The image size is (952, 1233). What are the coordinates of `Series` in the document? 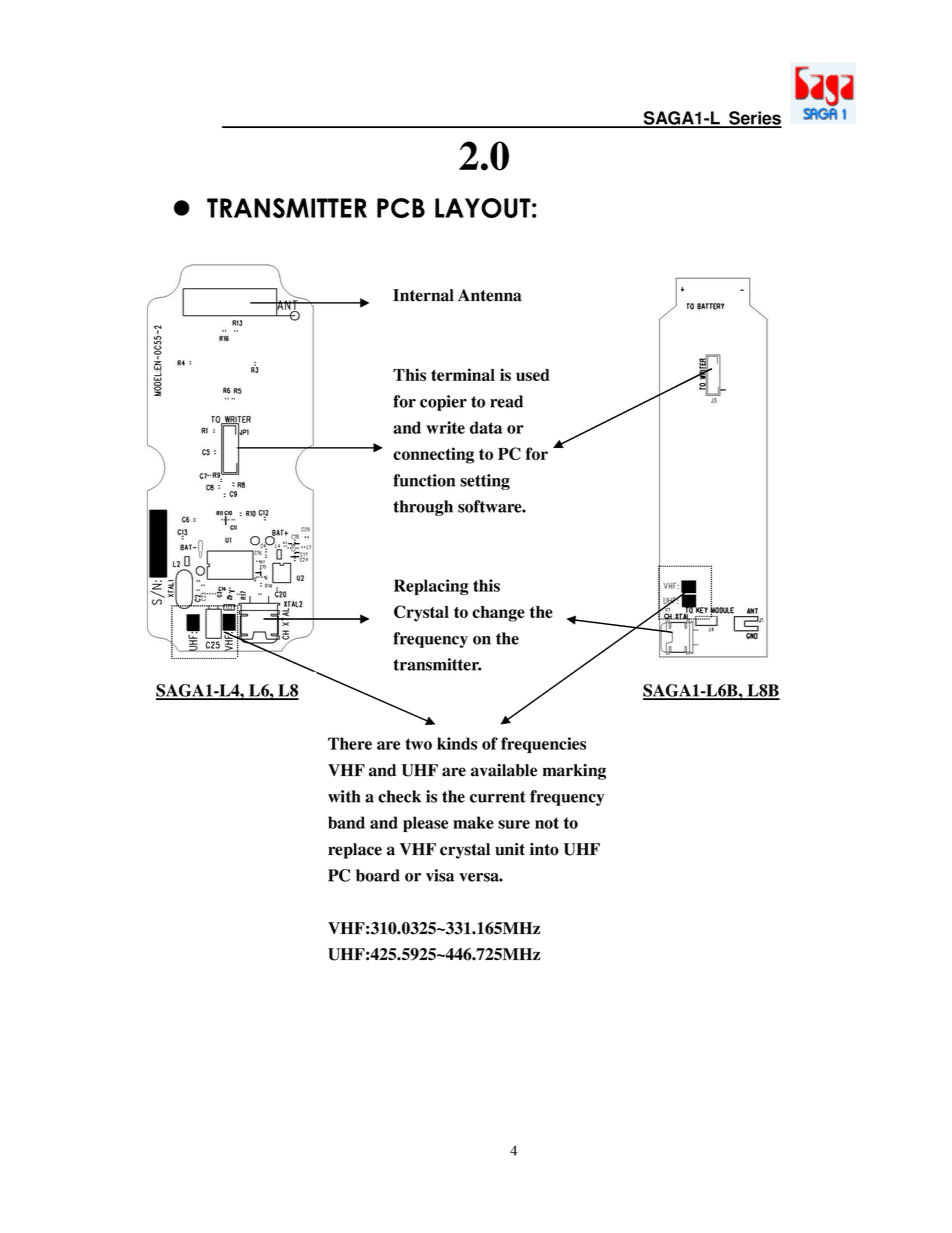 It's located at (754, 119).
